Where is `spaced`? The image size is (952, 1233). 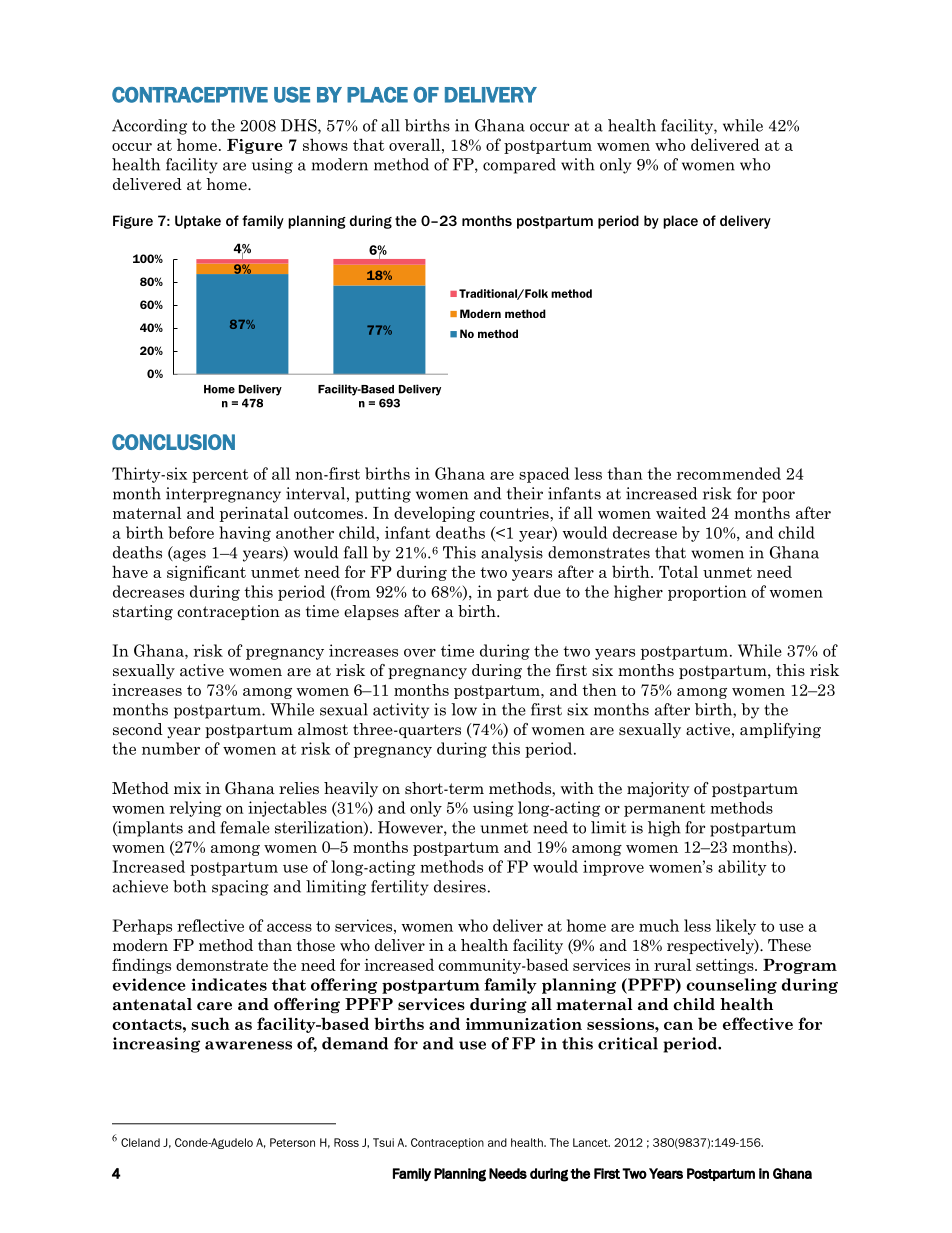
spaced is located at coordinates (544, 475).
